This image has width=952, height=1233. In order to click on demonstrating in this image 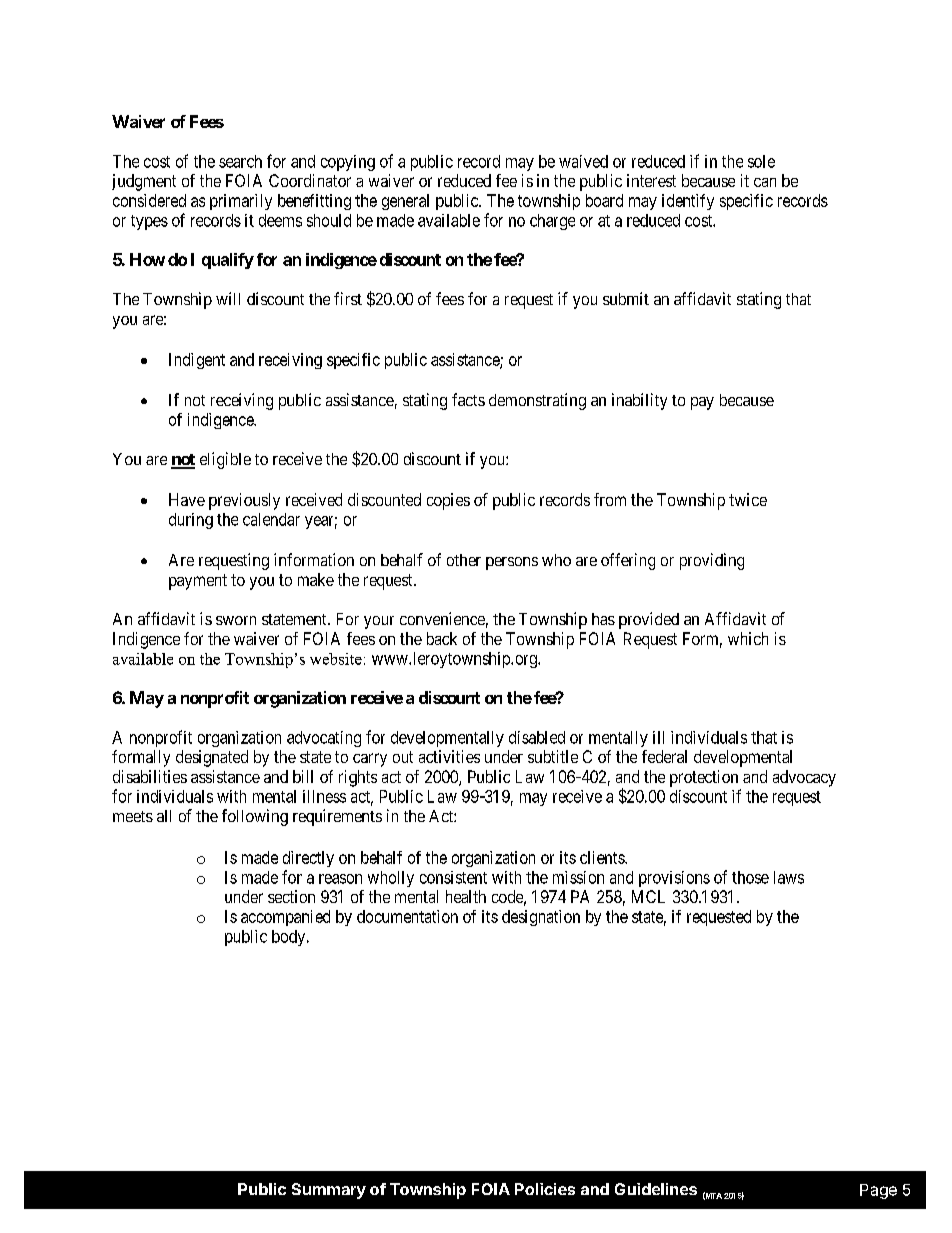, I will do `click(537, 401)`.
